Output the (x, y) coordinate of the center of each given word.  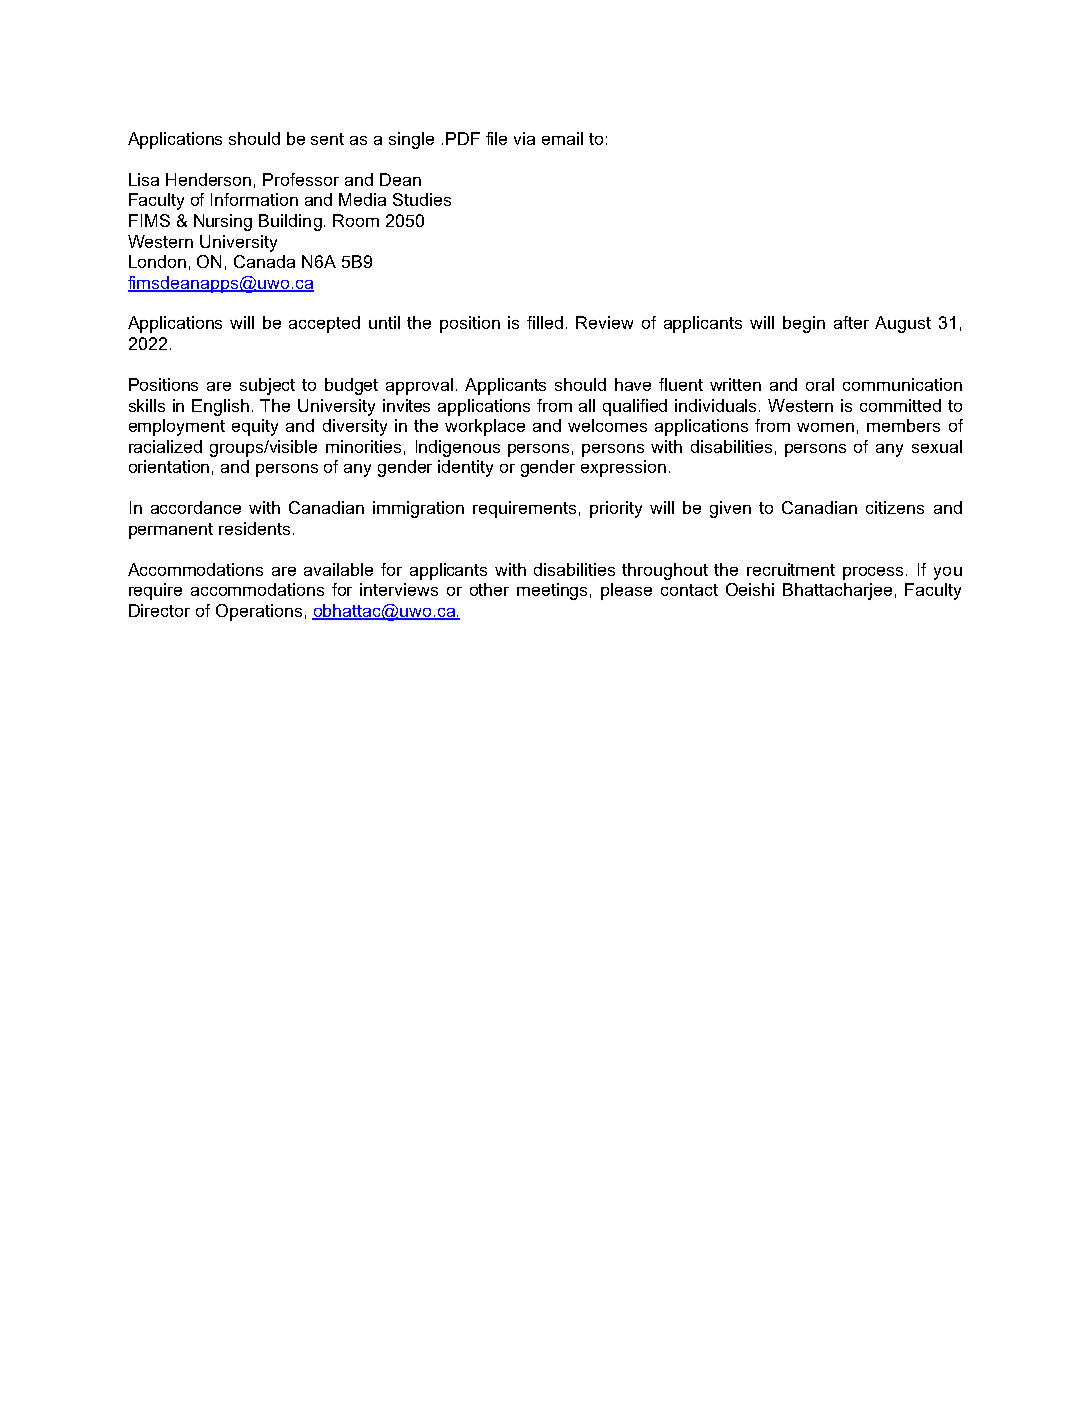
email (562, 138)
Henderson (208, 179)
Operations (259, 612)
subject (267, 386)
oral (820, 384)
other (489, 589)
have (633, 384)
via (524, 138)
